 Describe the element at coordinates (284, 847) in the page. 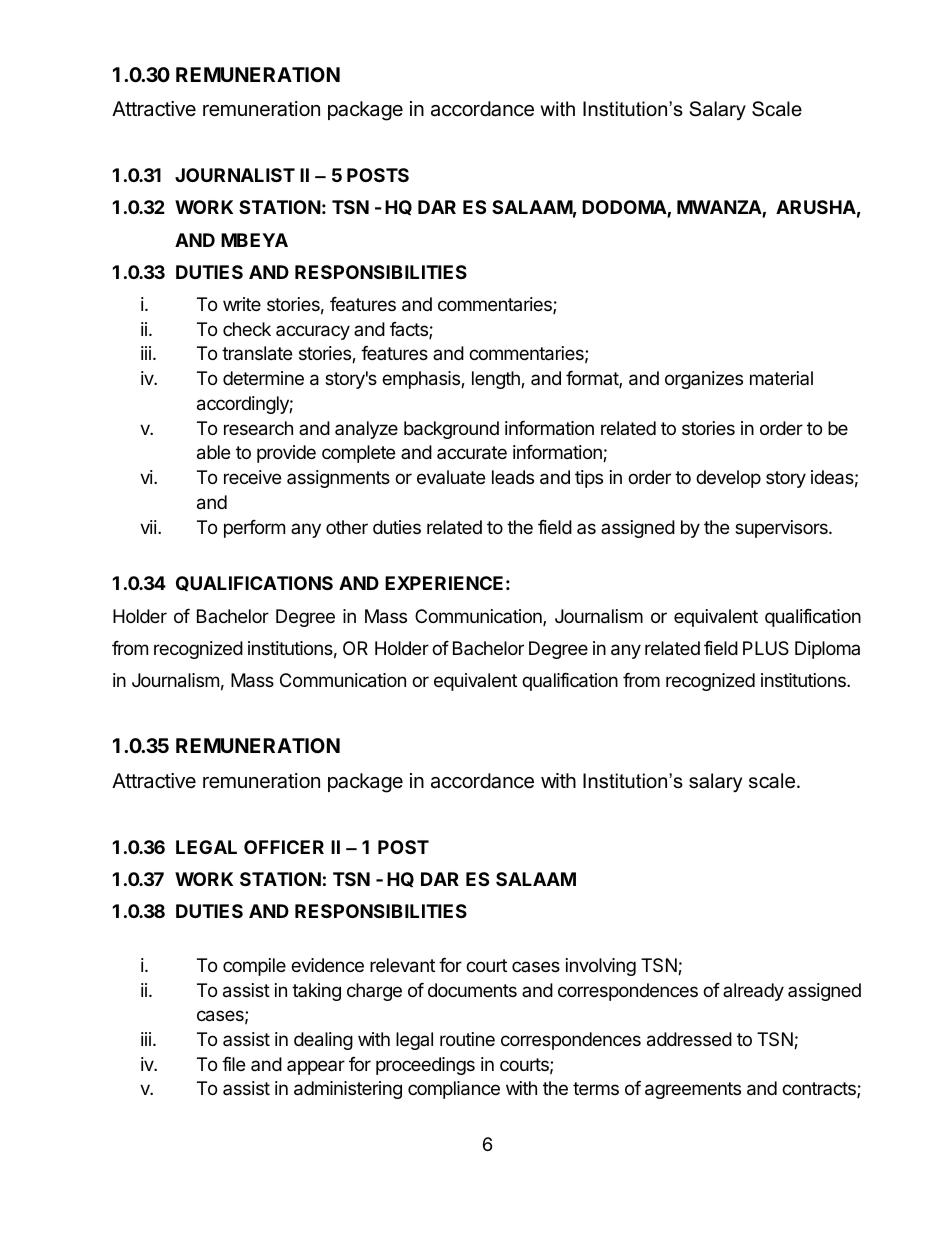

I see `OFFICER` at that location.
